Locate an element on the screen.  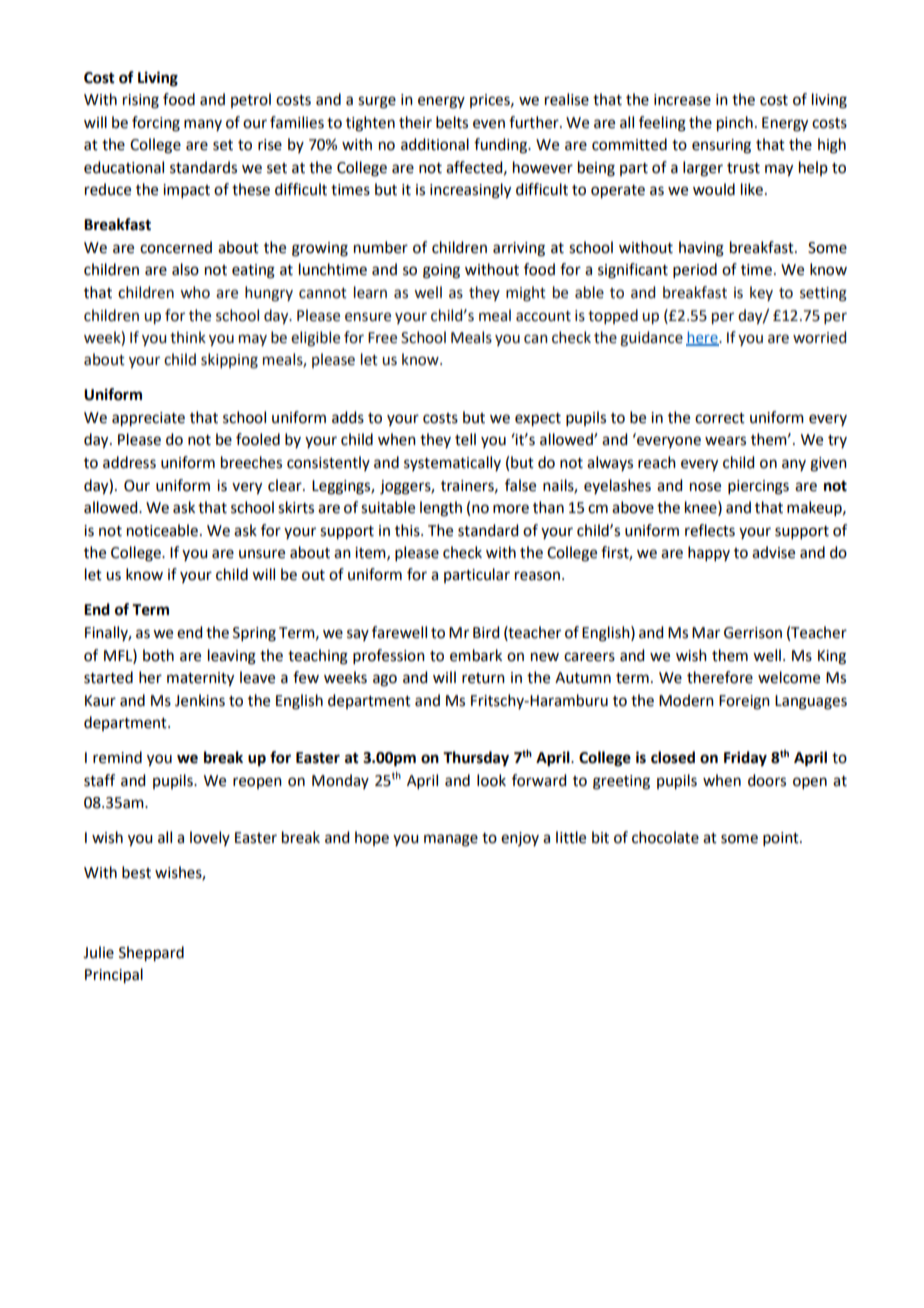
pinch is located at coordinates (735, 124).
